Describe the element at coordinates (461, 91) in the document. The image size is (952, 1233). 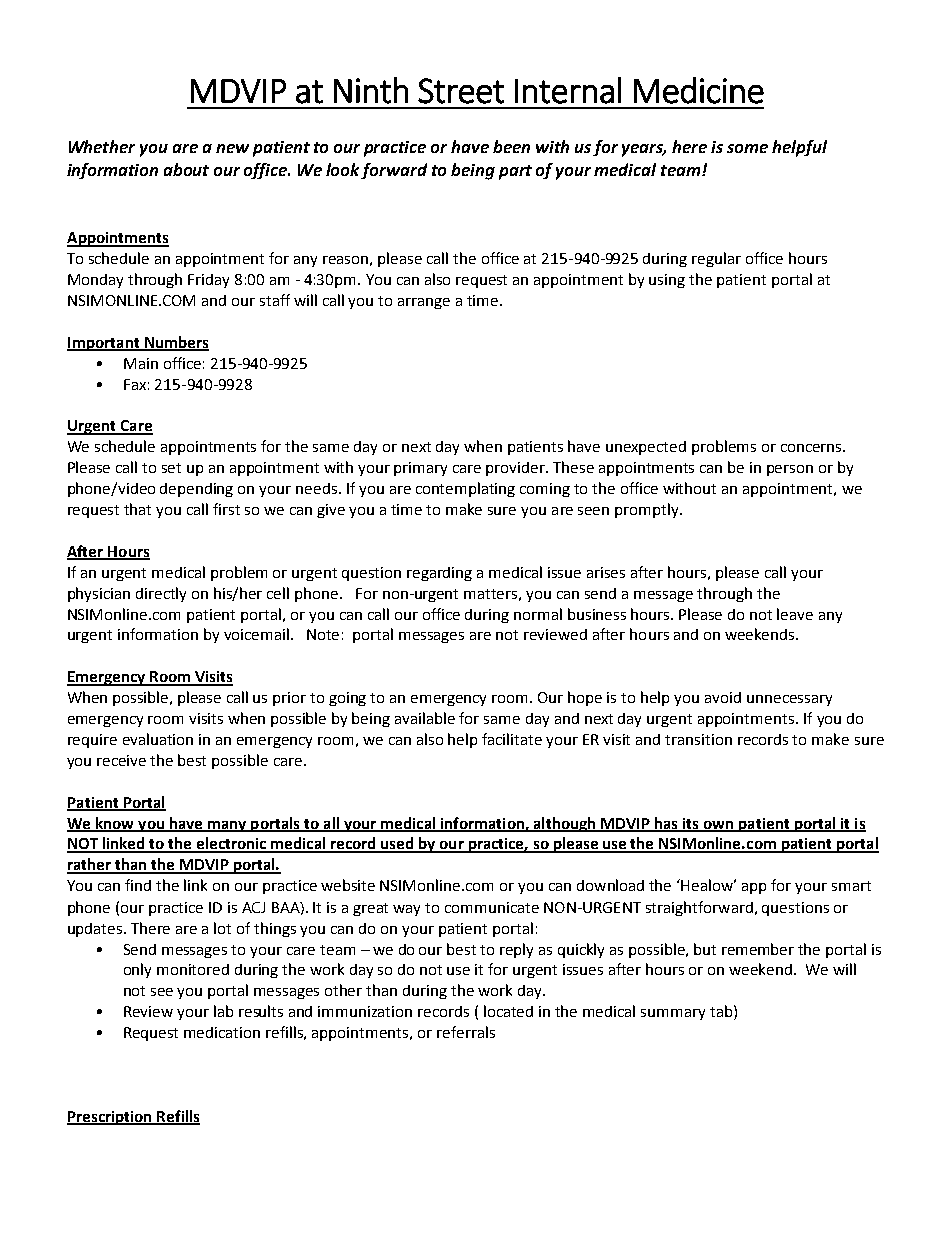
I see `Street` at that location.
